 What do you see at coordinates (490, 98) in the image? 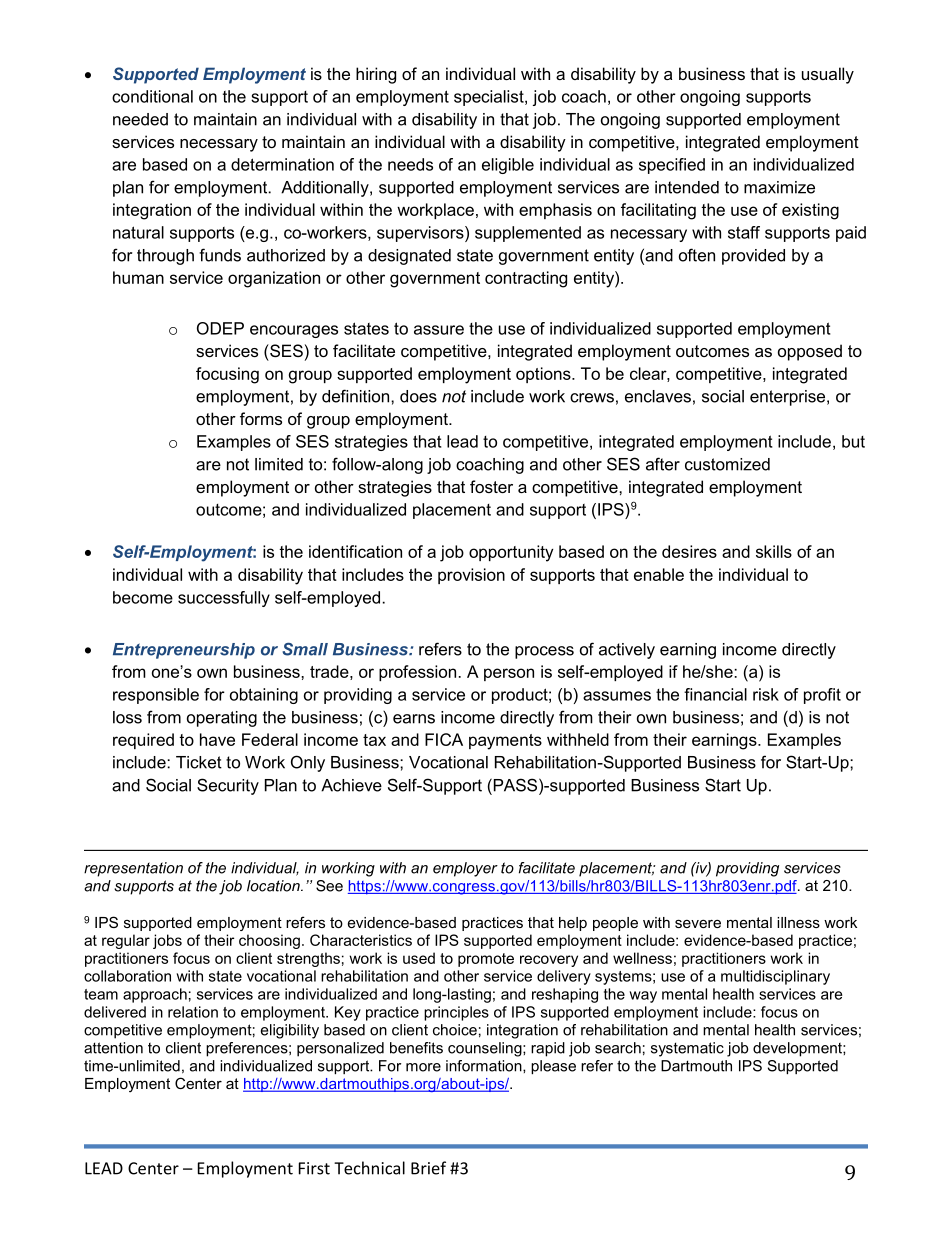
I see `specialist` at bounding box center [490, 98].
